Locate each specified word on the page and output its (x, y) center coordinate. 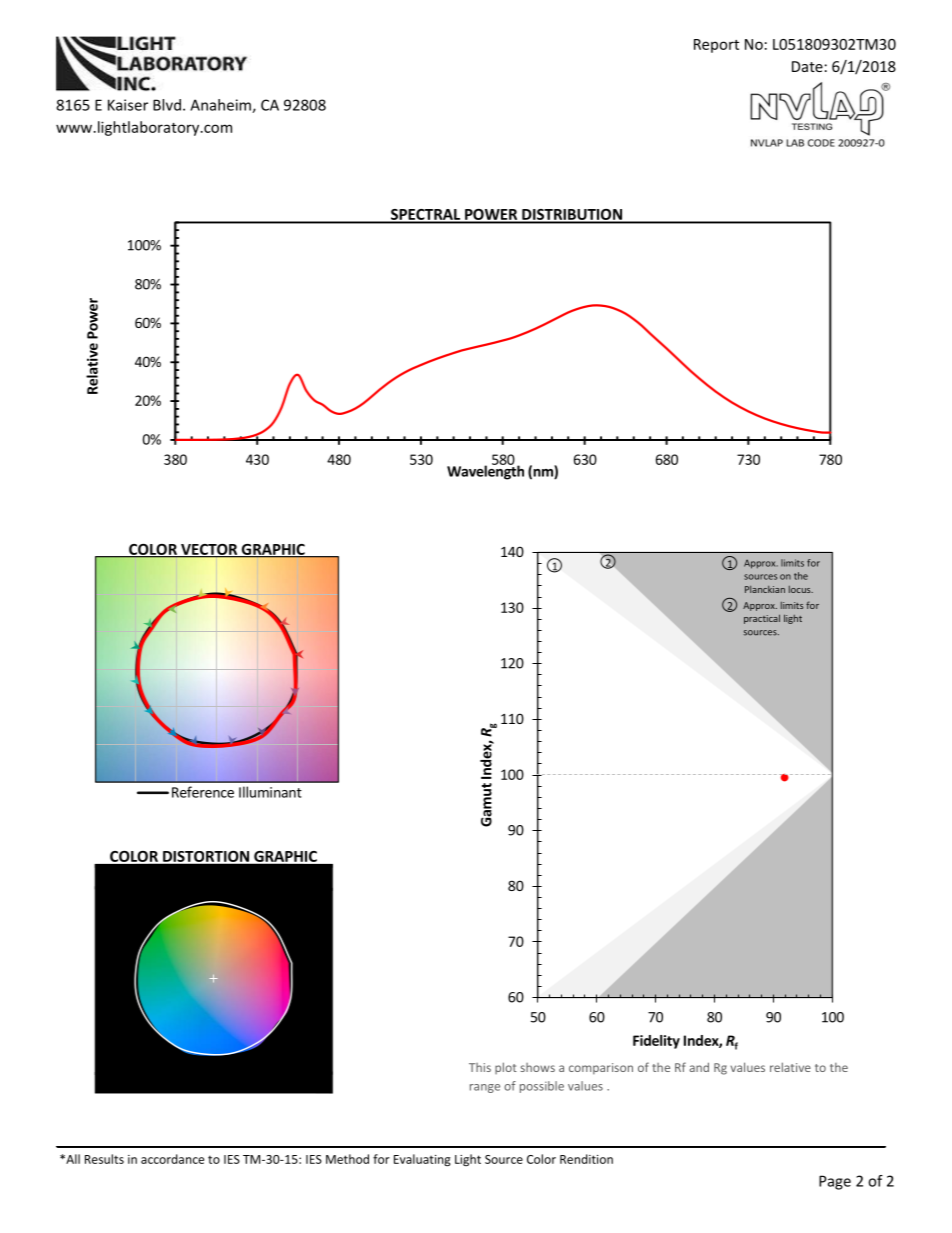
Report (716, 46)
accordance (172, 1159)
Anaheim (221, 106)
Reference (203, 792)
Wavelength (485, 471)
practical (762, 619)
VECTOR (209, 550)
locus (801, 589)
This (480, 1067)
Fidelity (656, 1042)
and (699, 1067)
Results (104, 1159)
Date (807, 66)
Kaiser (128, 105)
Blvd (167, 105)
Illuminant (270, 792)
